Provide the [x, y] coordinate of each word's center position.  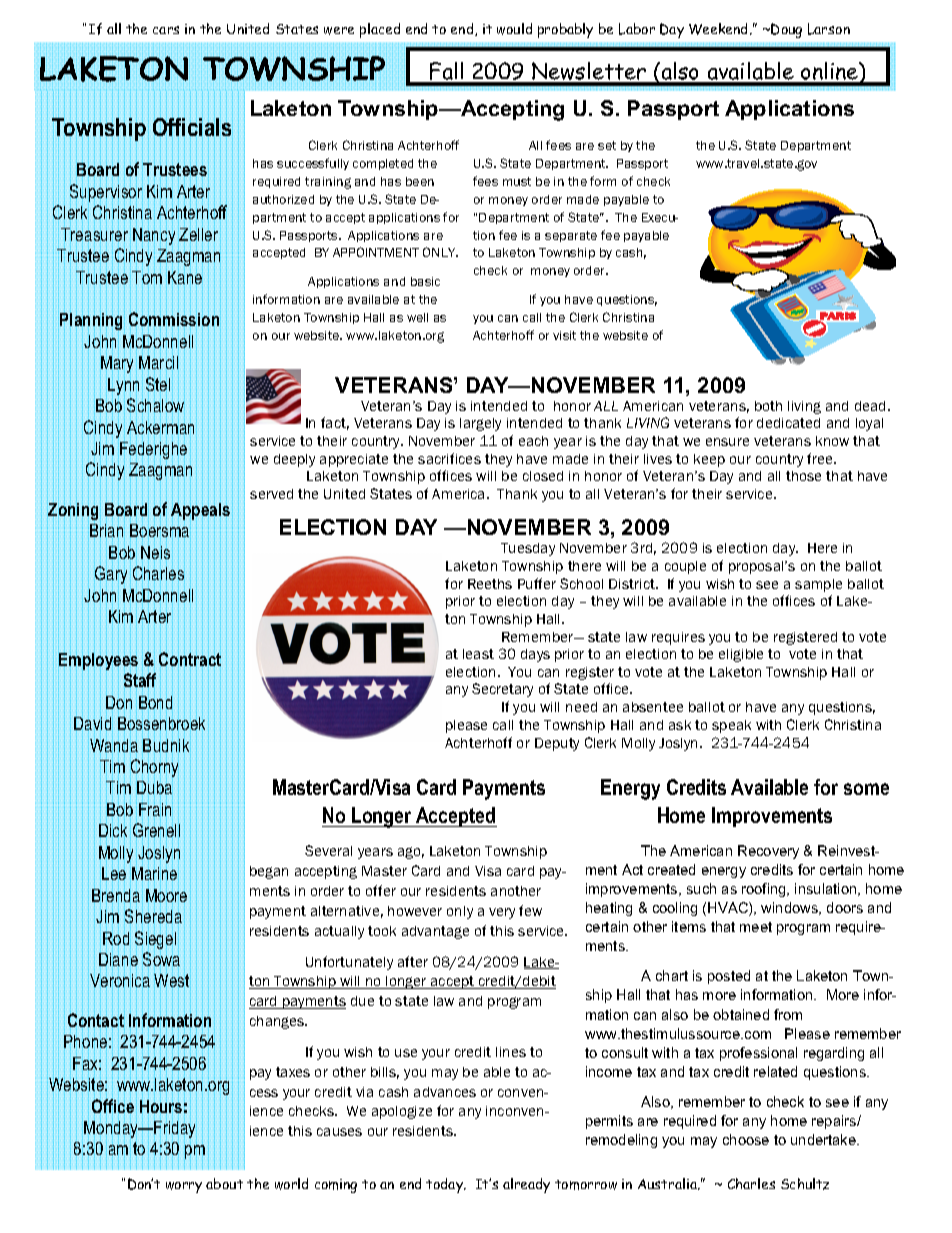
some [866, 789]
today [446, 1185]
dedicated [788, 423]
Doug [786, 30]
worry [184, 1187]
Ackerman [160, 427]
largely [480, 424]
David [93, 724]
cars [166, 30]
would [514, 29]
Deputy [557, 744]
